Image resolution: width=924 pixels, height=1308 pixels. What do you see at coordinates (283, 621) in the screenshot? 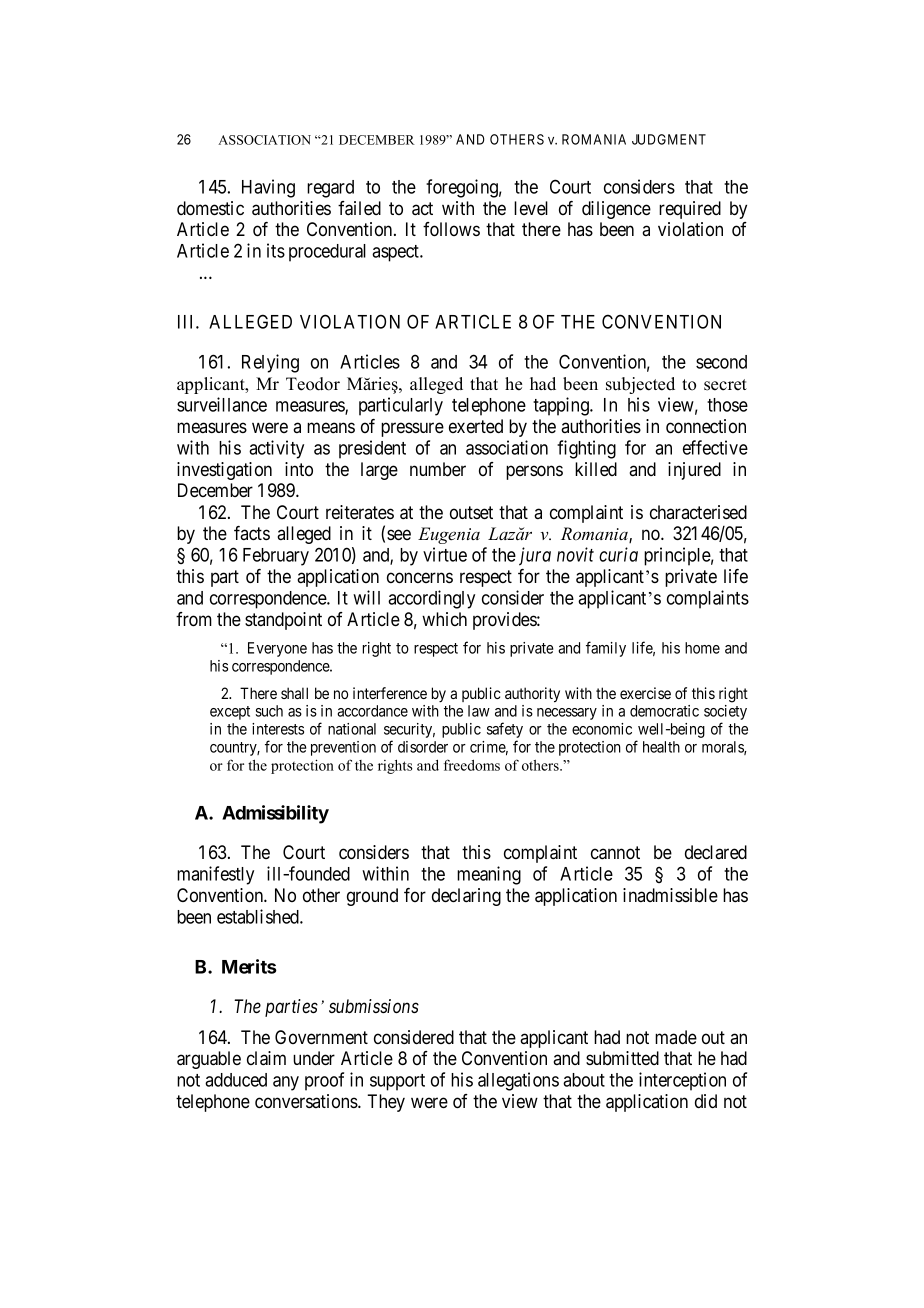
I see `standpoint` at bounding box center [283, 621].
